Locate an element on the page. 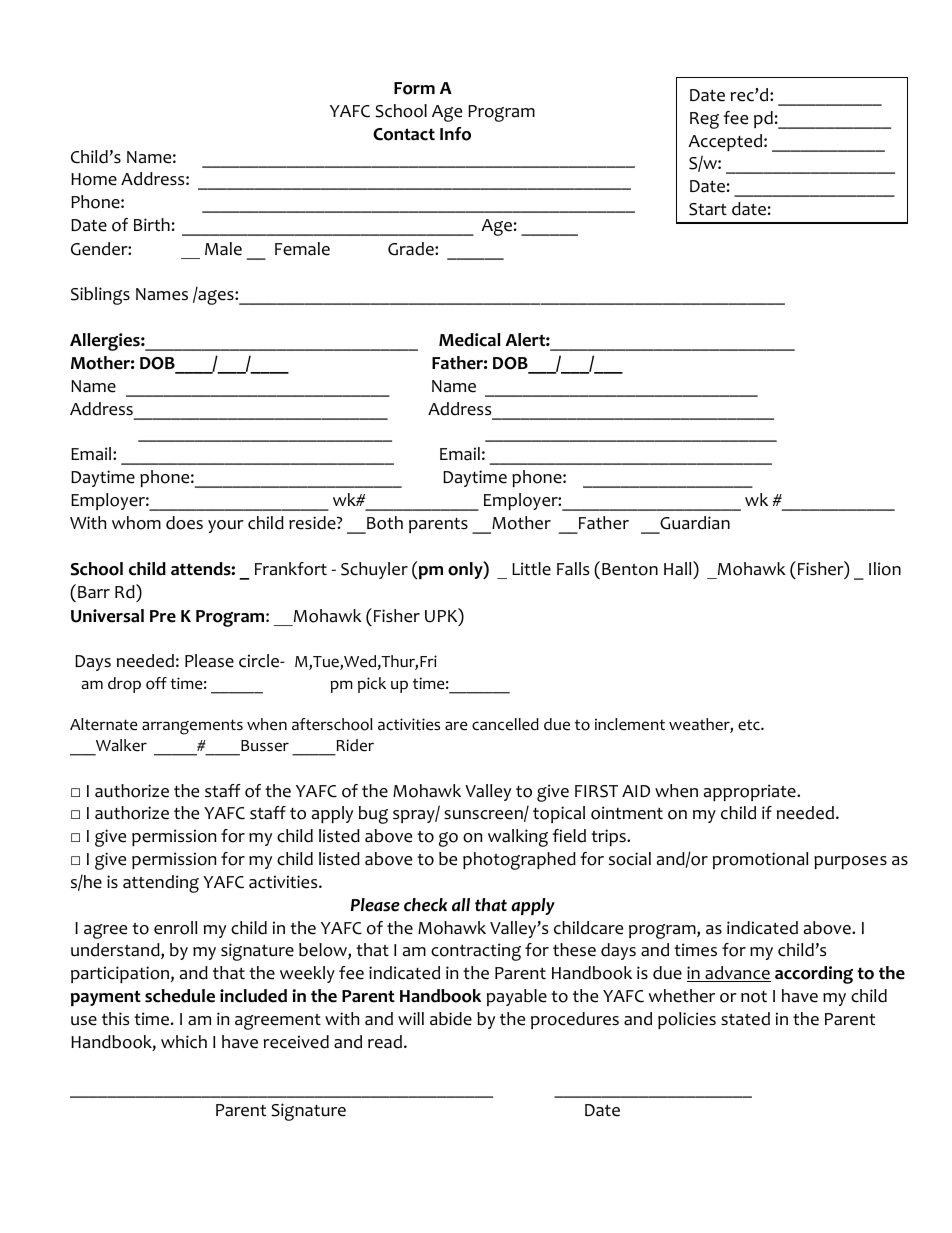  Info is located at coordinates (455, 134).
